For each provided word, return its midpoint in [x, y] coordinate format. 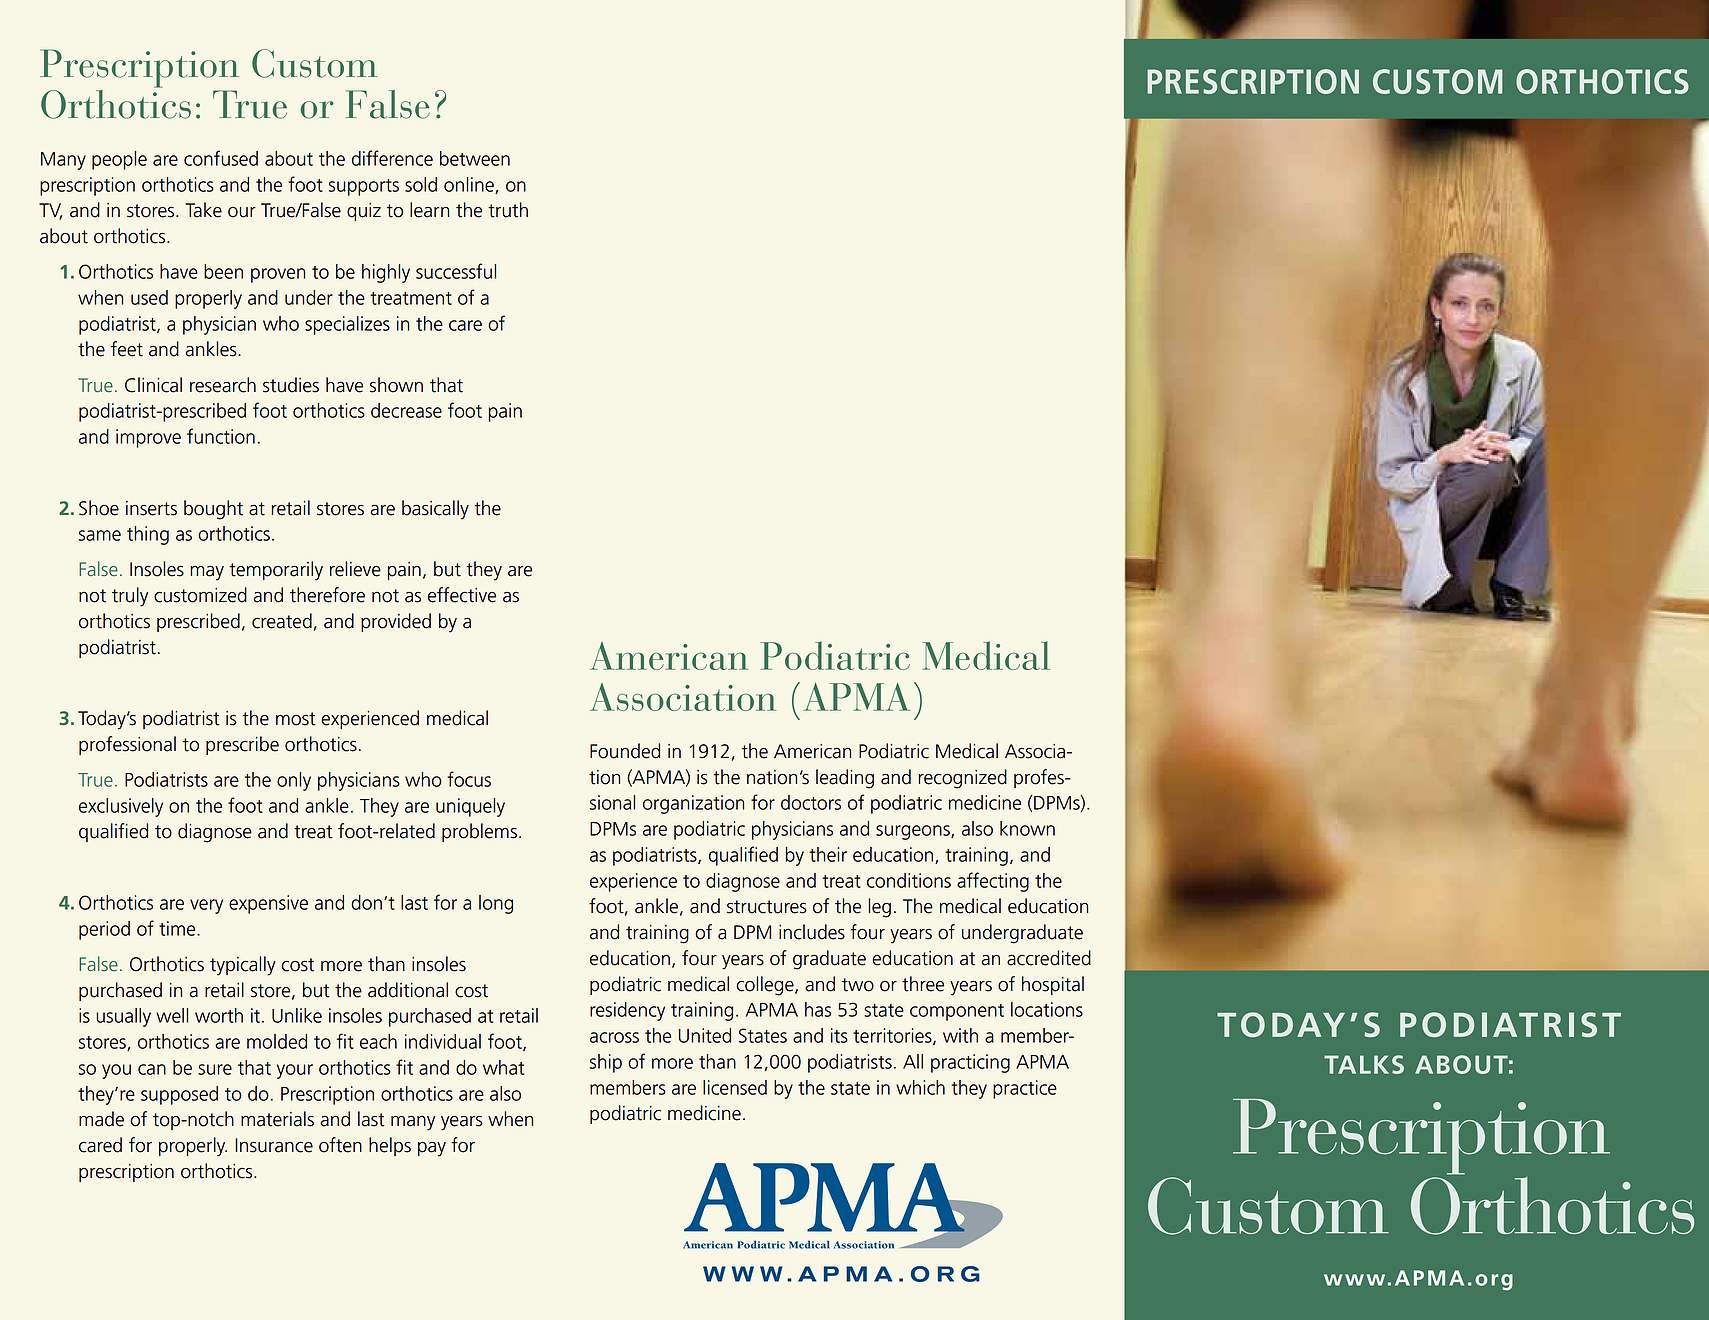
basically [435, 510]
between [475, 158]
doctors [811, 802]
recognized [962, 779]
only [294, 781]
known [1027, 828]
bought [213, 510]
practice [1025, 1089]
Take [203, 210]
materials [277, 1119]
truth [508, 210]
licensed [735, 1087]
